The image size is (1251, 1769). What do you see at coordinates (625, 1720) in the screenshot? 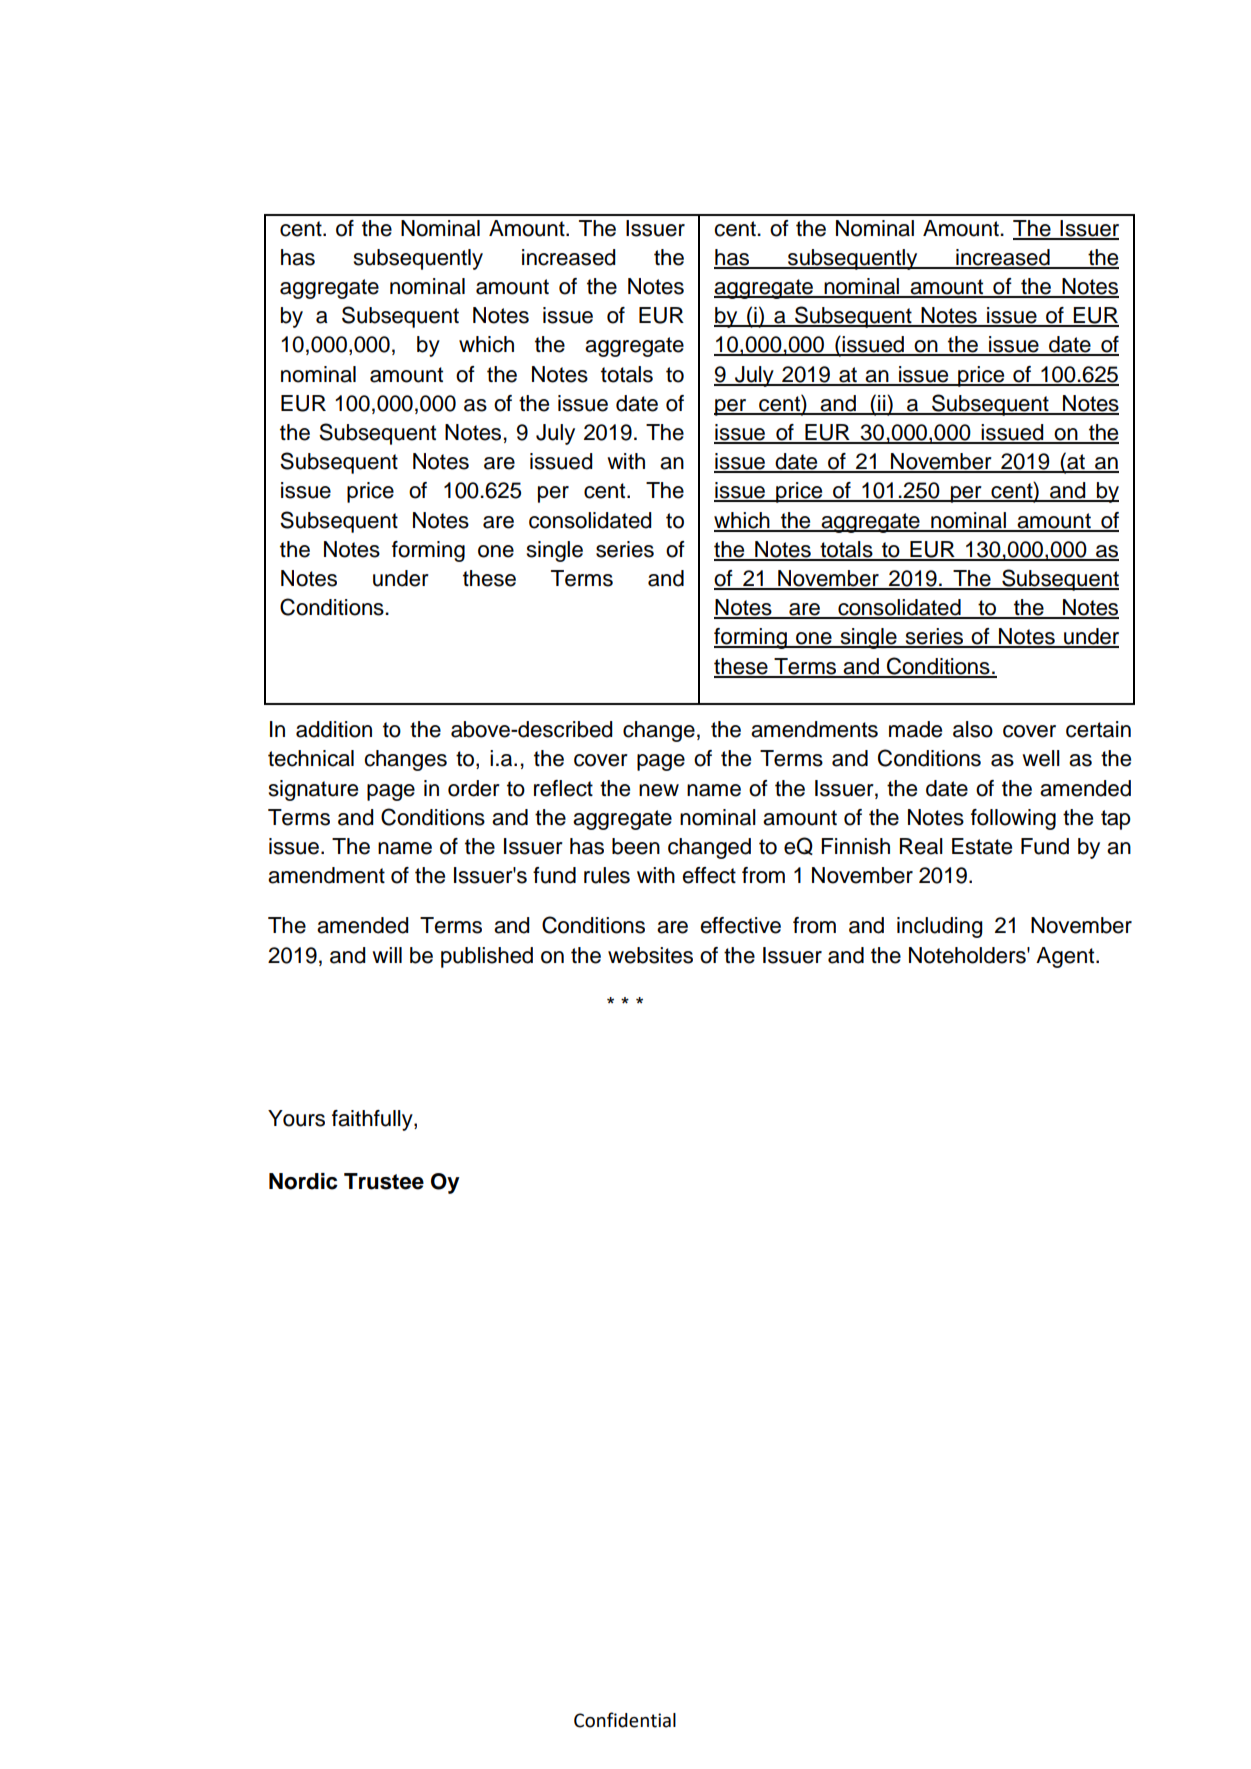
I see `Confidential` at bounding box center [625, 1720].
